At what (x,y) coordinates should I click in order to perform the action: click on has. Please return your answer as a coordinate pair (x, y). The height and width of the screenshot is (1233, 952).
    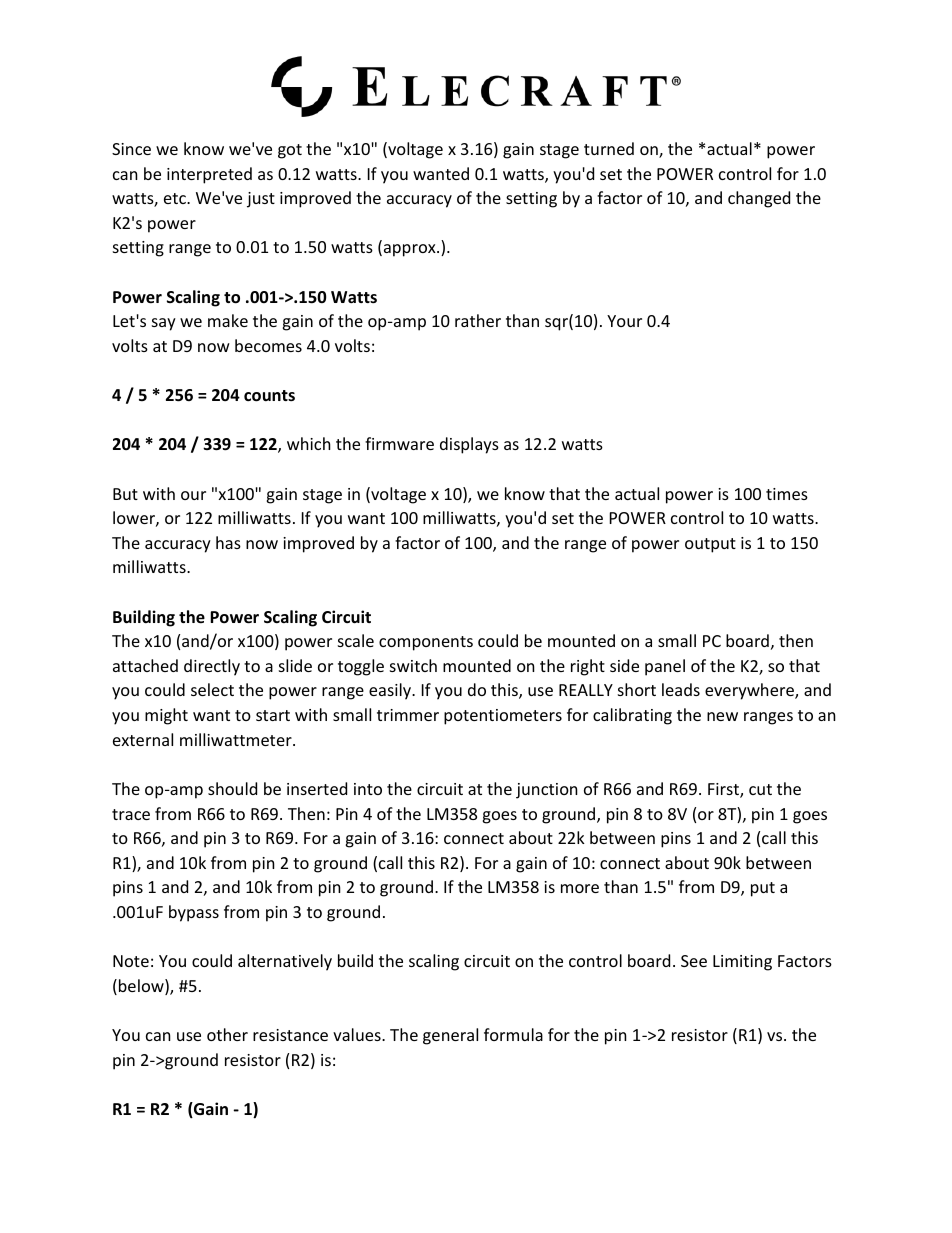
    Looking at the image, I should click on (228, 542).
